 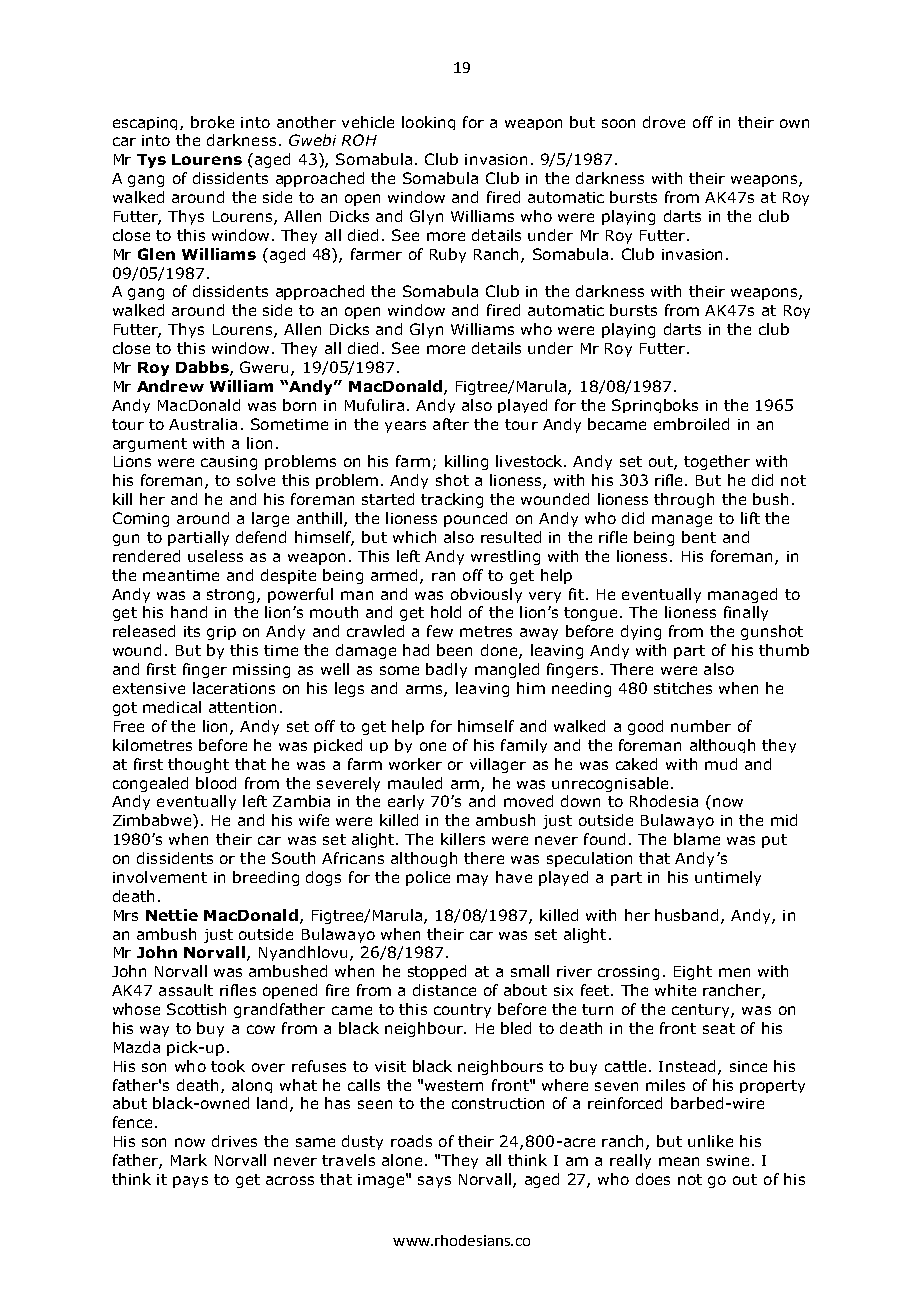 What do you see at coordinates (428, 123) in the image?
I see `looking` at bounding box center [428, 123].
